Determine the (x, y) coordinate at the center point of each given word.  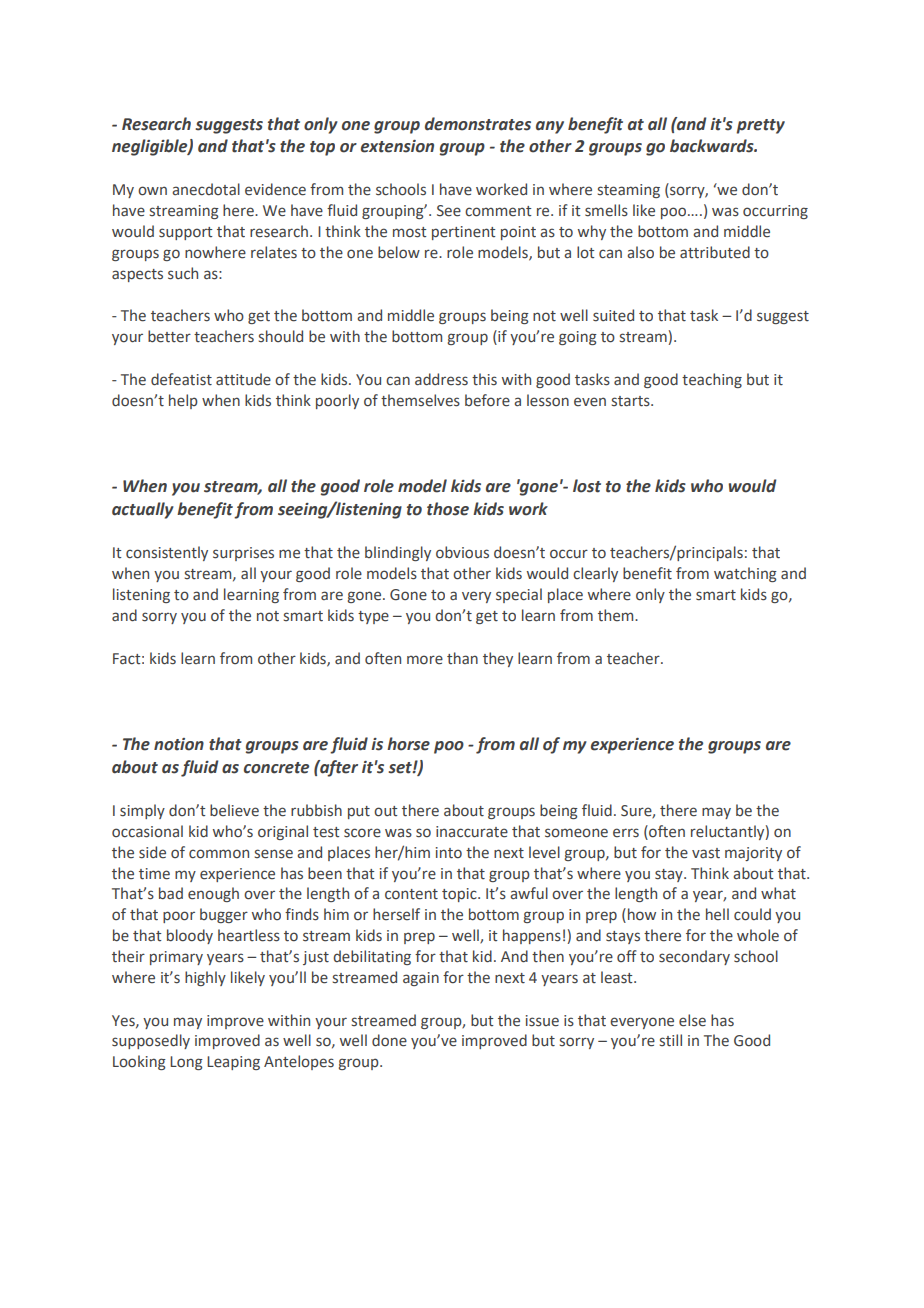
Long (186, 1063)
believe (234, 810)
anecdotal (206, 189)
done (389, 1040)
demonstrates (478, 124)
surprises (243, 554)
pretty (761, 126)
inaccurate (472, 832)
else (692, 1020)
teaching (712, 380)
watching (745, 574)
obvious (462, 552)
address (441, 379)
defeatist (181, 379)
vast (706, 853)
